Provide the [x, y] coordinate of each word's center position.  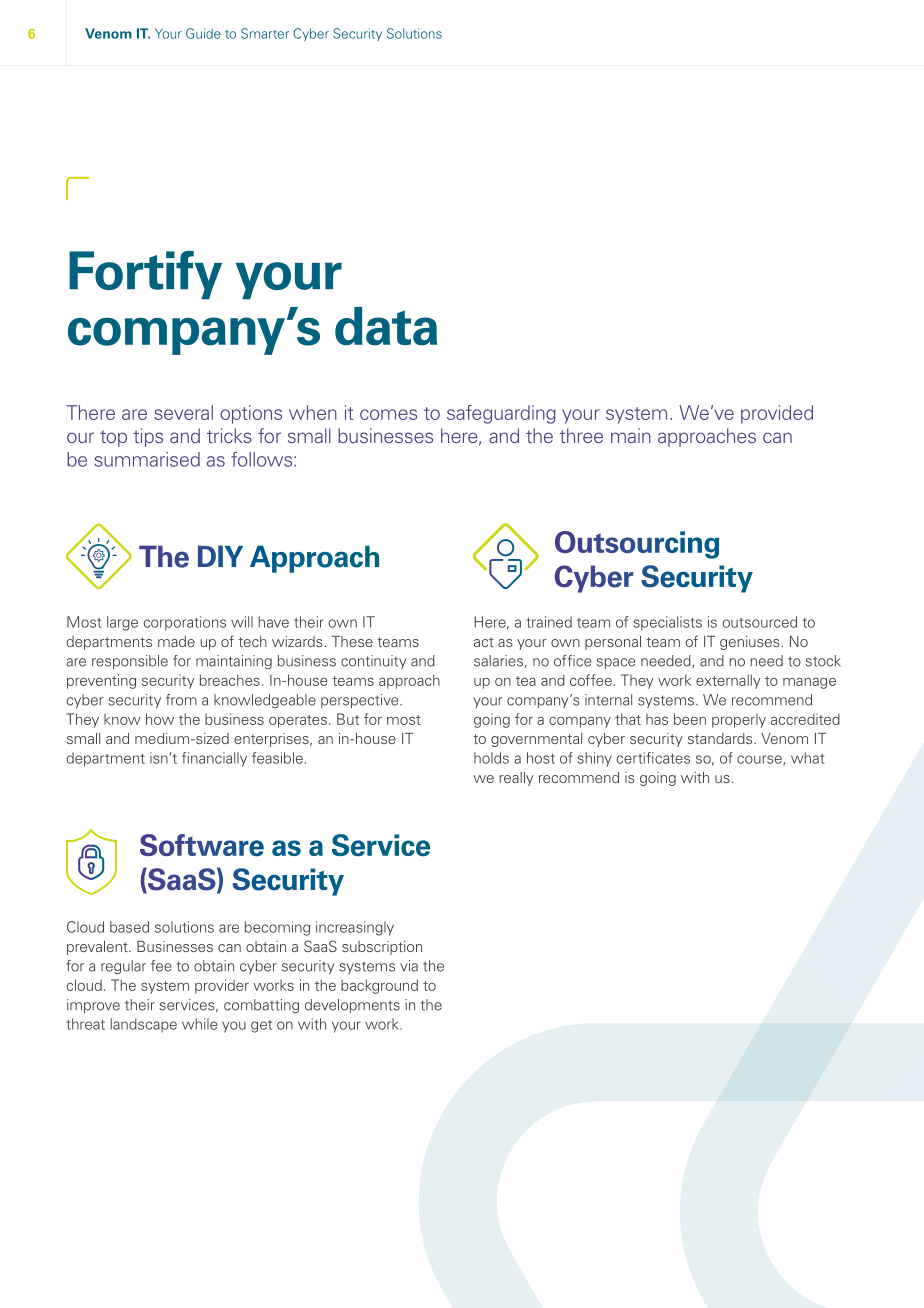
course [760, 760]
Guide [203, 33]
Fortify [145, 275]
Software [202, 845]
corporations [185, 623]
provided [777, 414]
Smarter [265, 33]
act [484, 642]
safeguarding [501, 414]
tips [148, 437]
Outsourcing [637, 545]
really [516, 779]
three [581, 435]
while [199, 1024]
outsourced [759, 622]
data [386, 326]
